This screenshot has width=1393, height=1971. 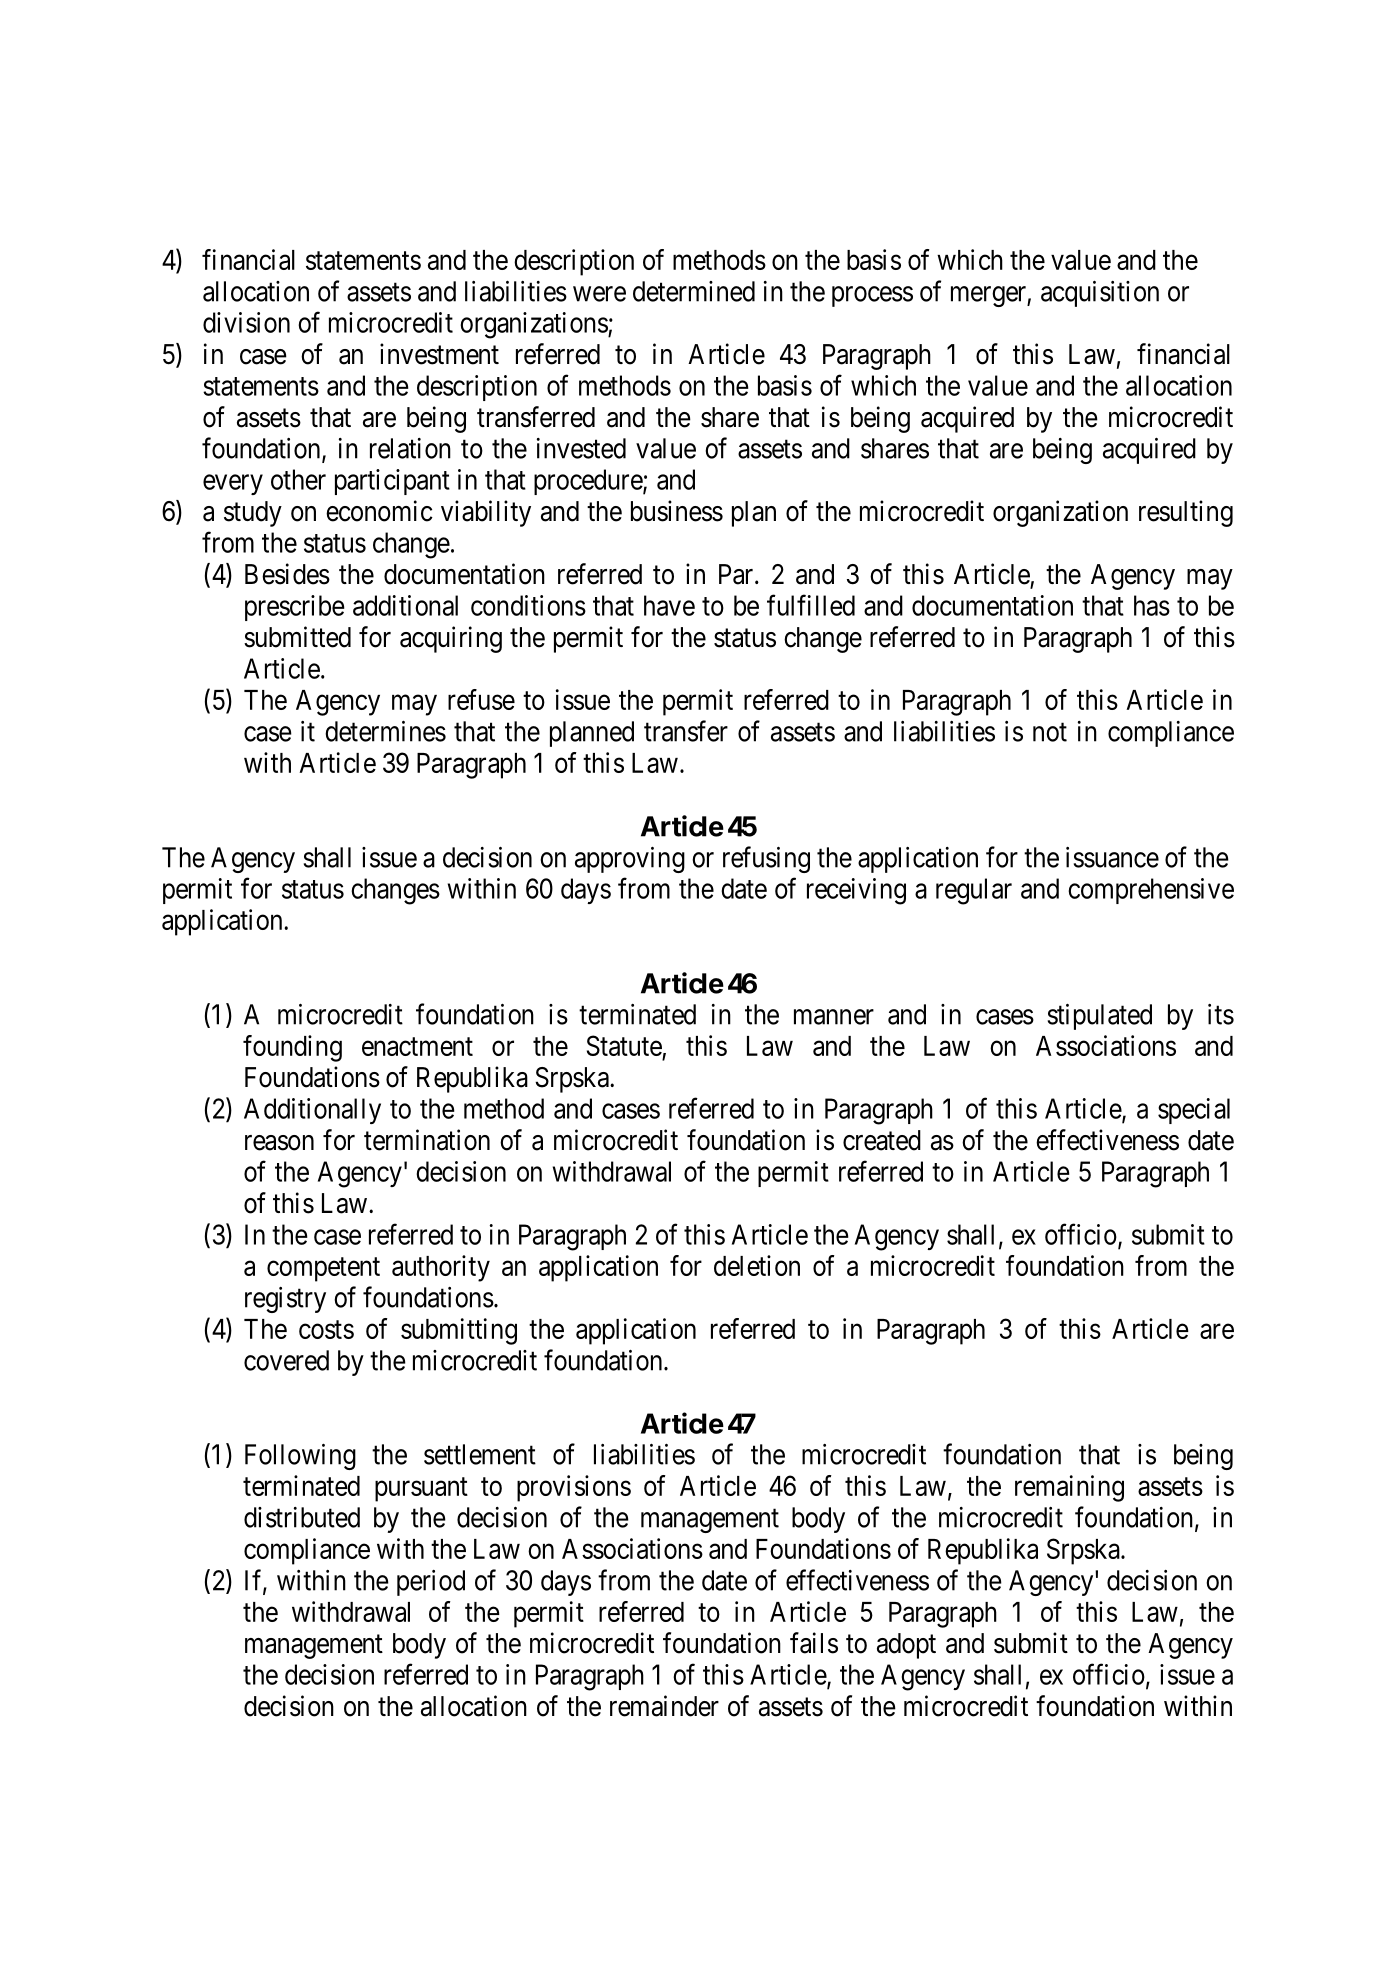 I want to click on refusing, so click(x=766, y=859).
